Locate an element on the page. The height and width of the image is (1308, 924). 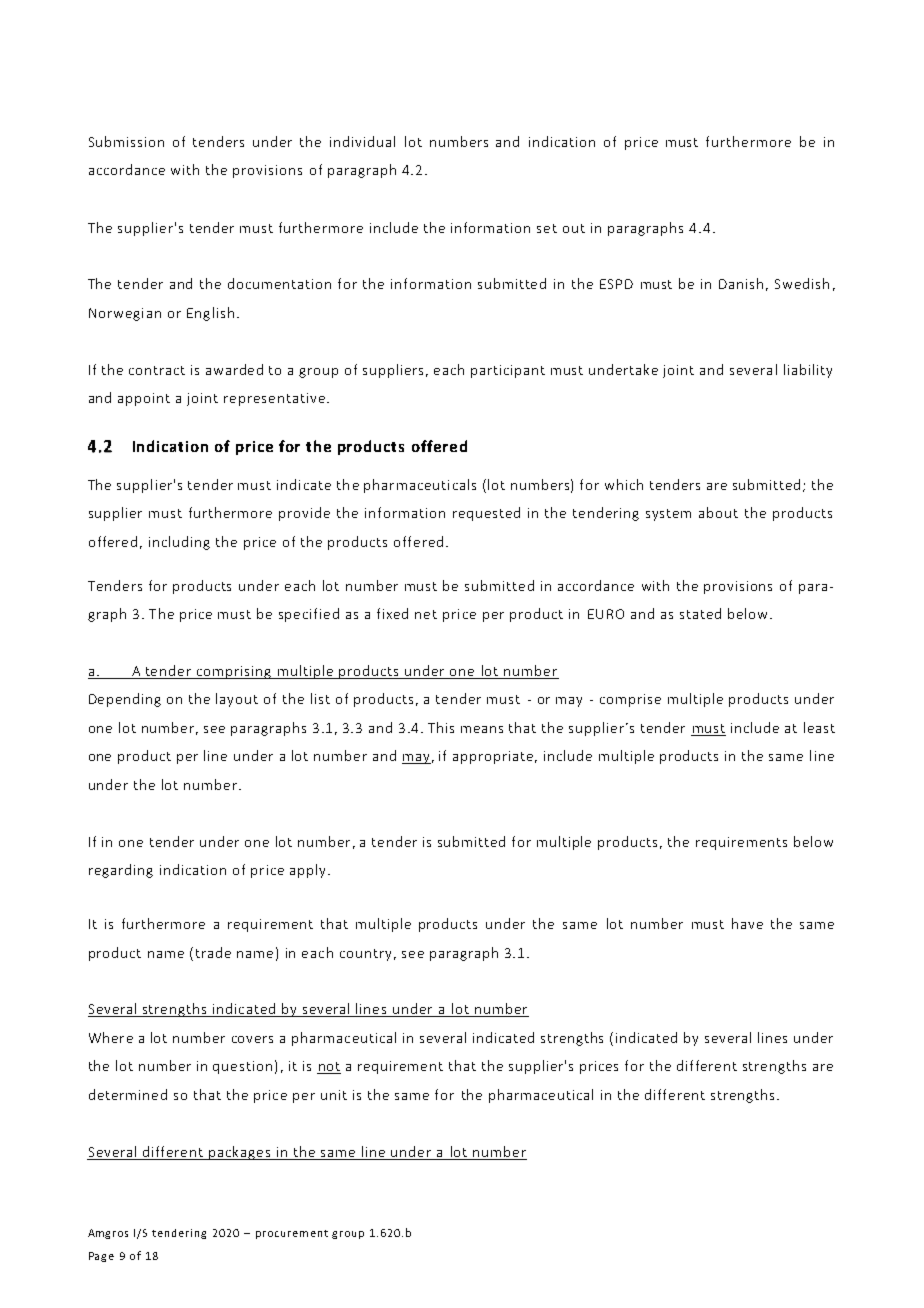
Page is located at coordinates (101, 1257).
